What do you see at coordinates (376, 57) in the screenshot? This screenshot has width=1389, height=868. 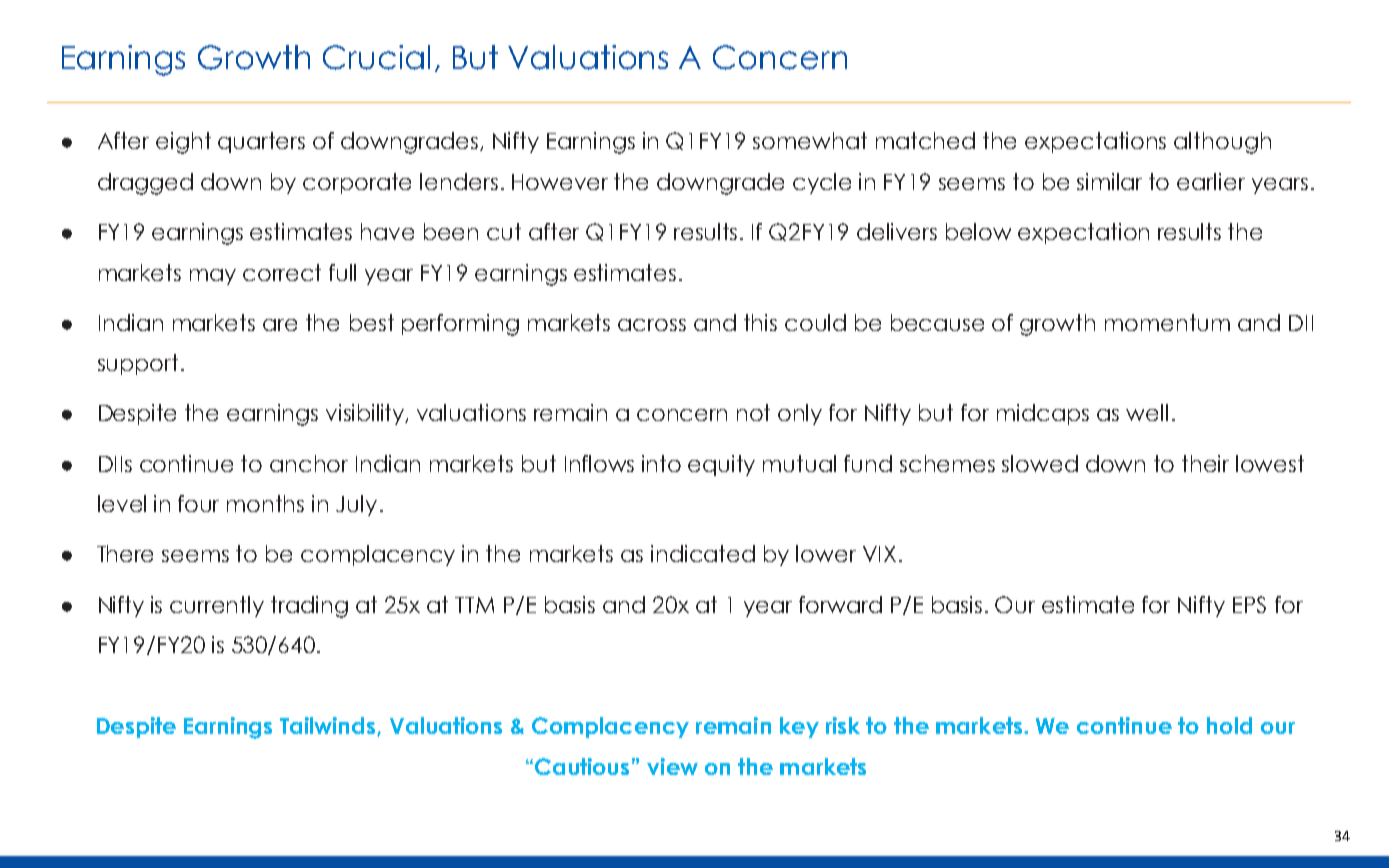 I see `Crucial` at bounding box center [376, 57].
